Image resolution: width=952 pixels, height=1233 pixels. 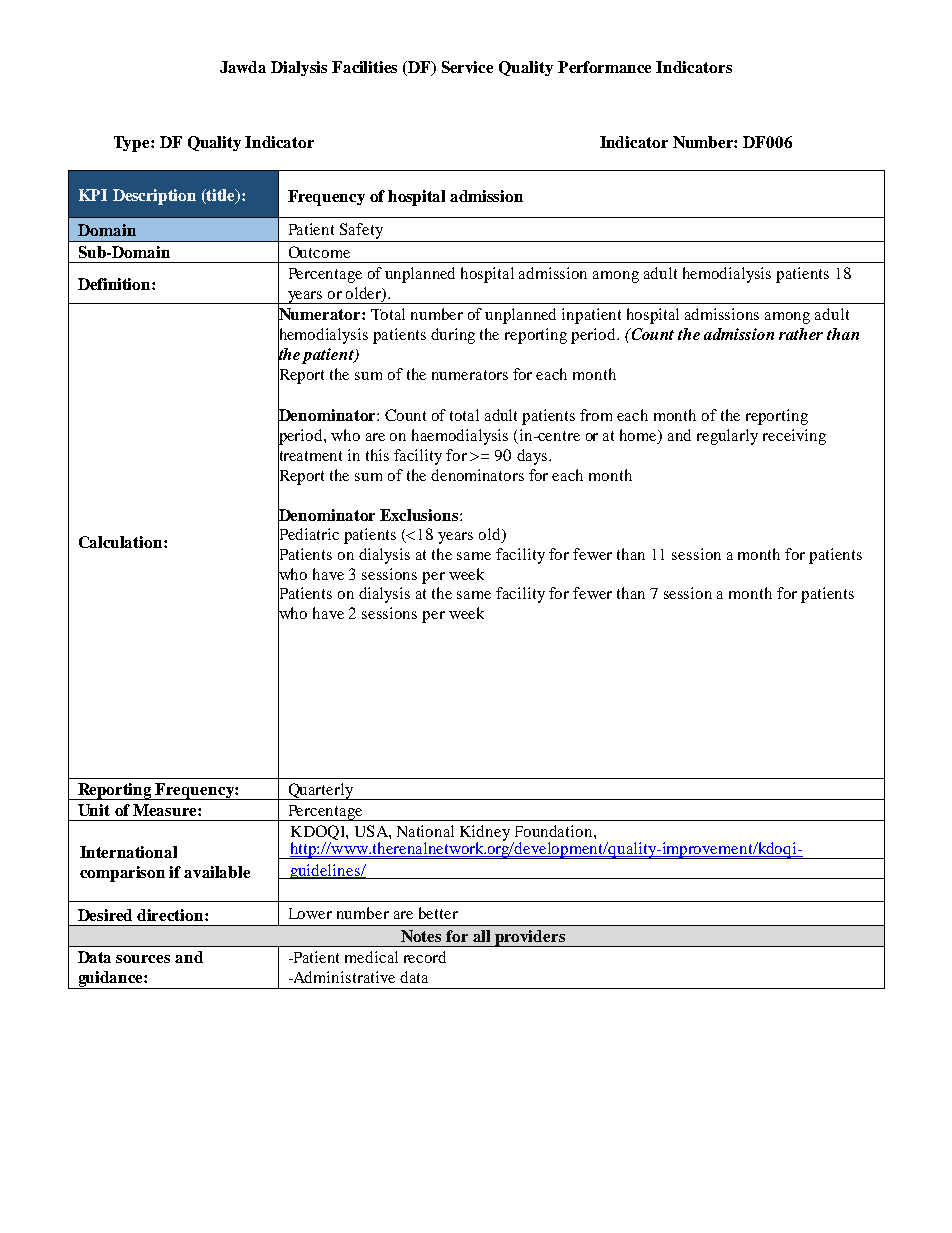 I want to click on Calculation, so click(x=122, y=542).
